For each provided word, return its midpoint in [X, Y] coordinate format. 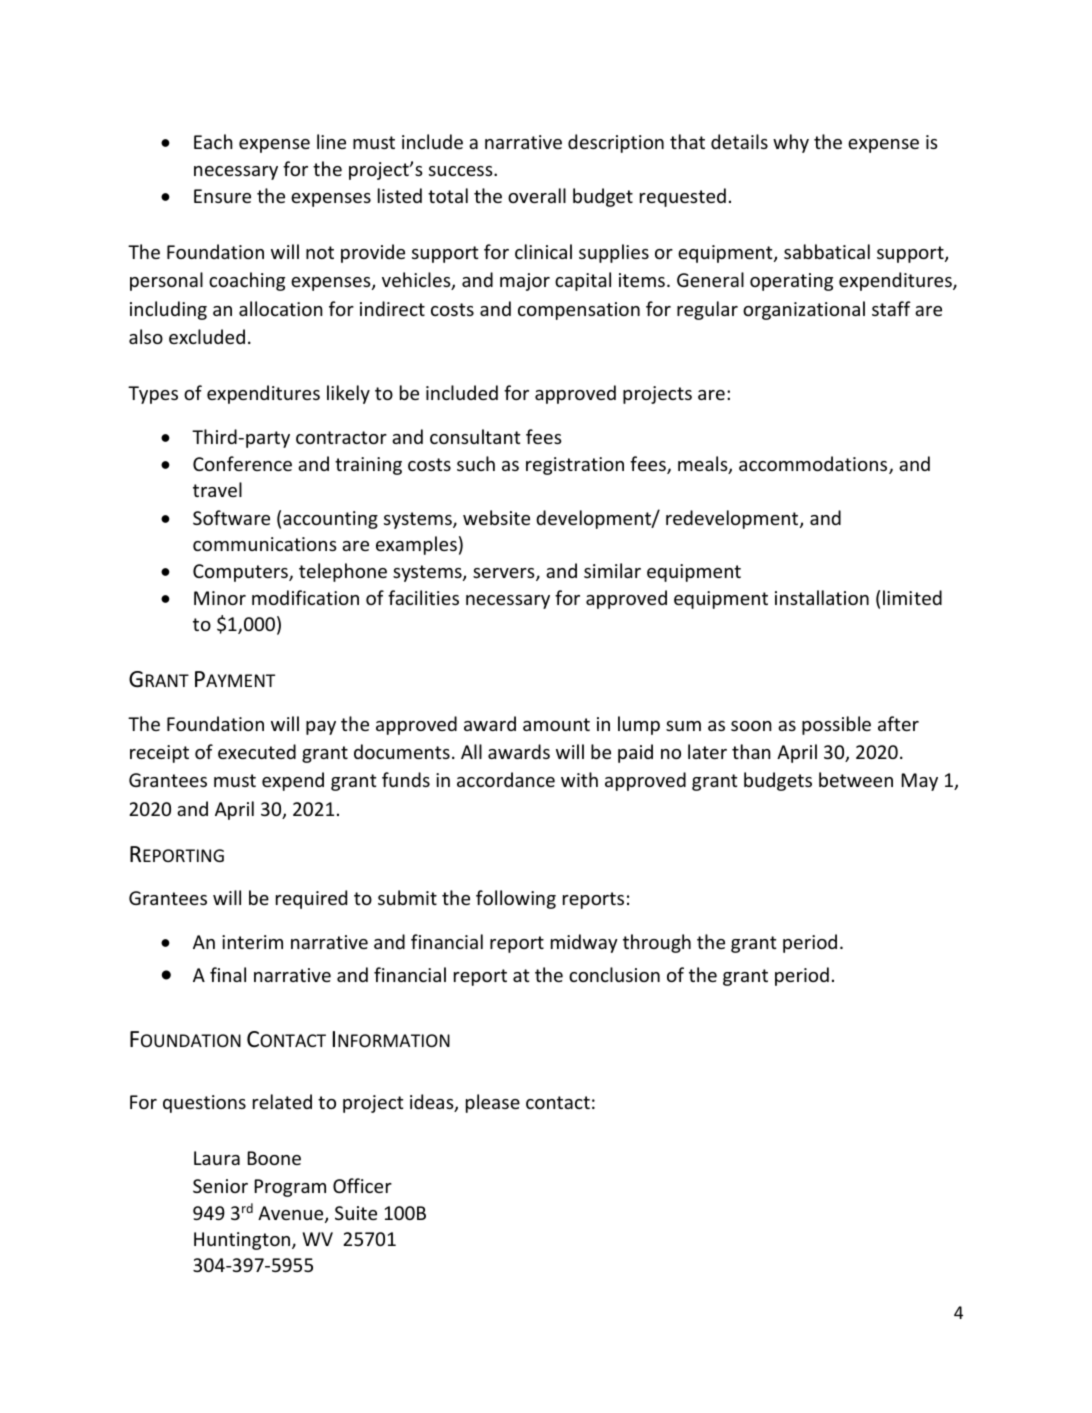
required [311, 899]
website [496, 517]
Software [231, 517]
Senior [220, 1186]
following [516, 899]
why [791, 143]
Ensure [222, 196]
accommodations [814, 465]
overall [537, 195]
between [856, 779]
